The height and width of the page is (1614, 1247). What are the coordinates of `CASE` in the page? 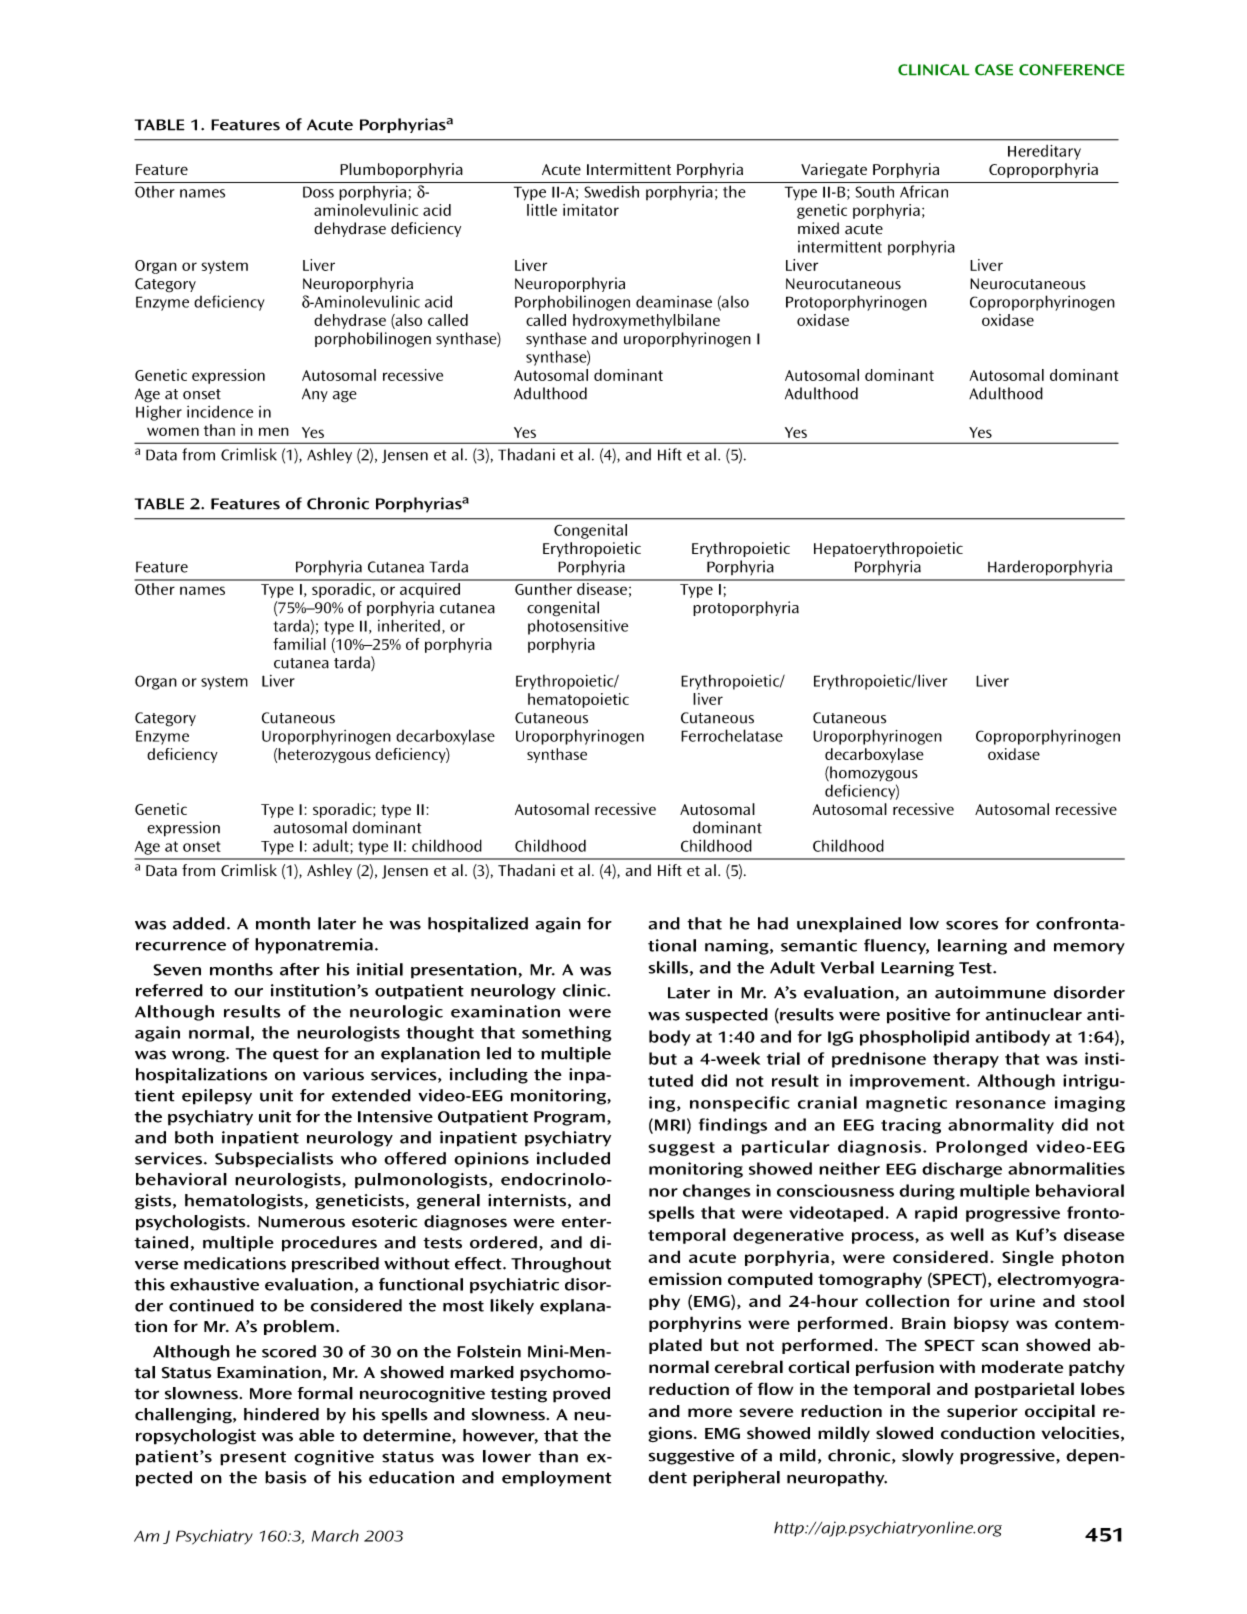 It's located at (994, 70).
